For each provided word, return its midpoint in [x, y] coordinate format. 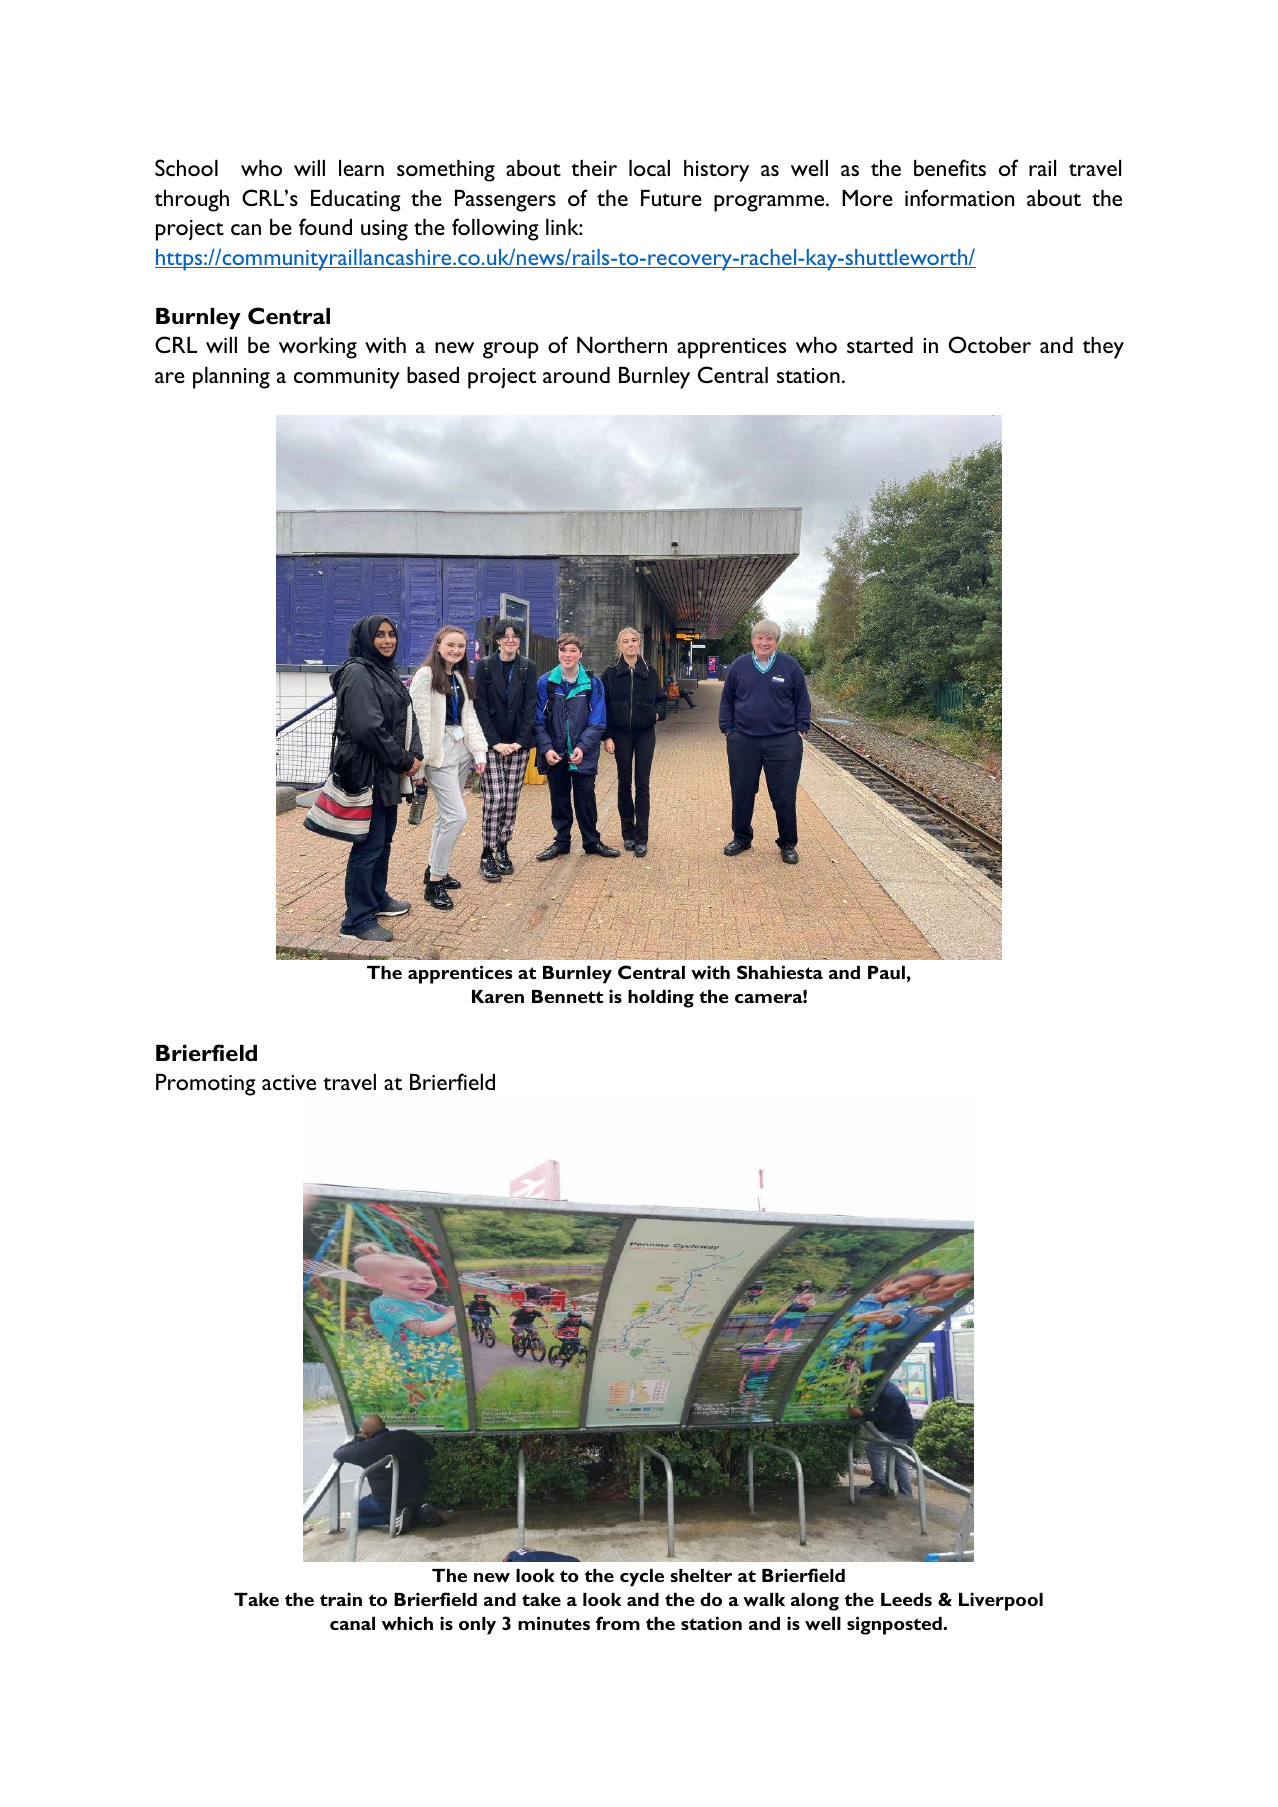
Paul [886, 972]
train [341, 1599]
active [289, 1082]
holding [661, 998]
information [959, 197]
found [325, 226]
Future [671, 198]
